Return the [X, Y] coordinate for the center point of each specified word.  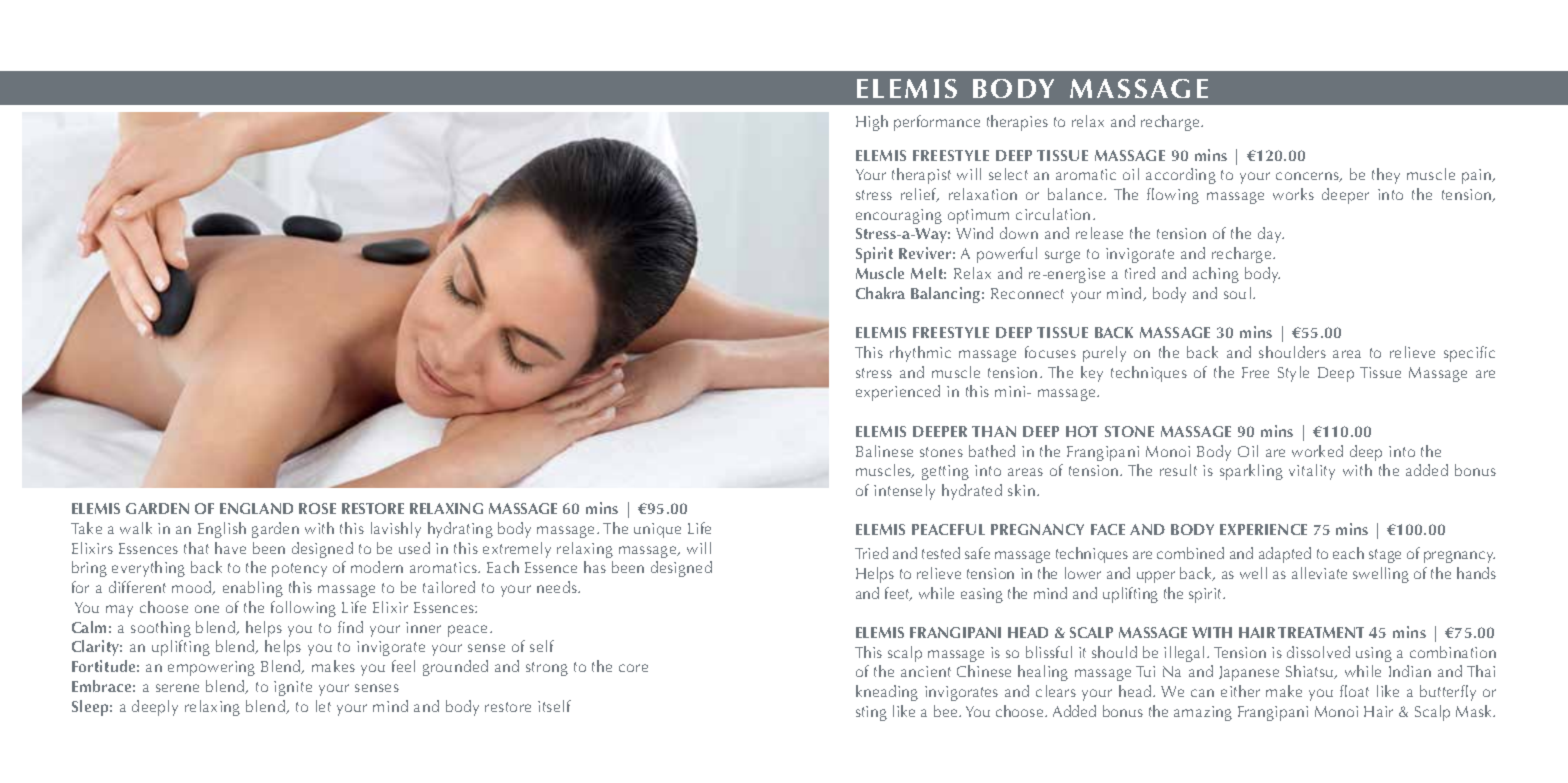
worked [1317, 451]
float [1354, 691]
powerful [1007, 255]
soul [1237, 293]
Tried [871, 553]
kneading [887, 693]
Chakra [880, 293]
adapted [1285, 555]
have [230, 548]
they [1386, 176]
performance [937, 123]
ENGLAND [256, 508]
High [872, 123]
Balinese [884, 451]
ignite [293, 688]
